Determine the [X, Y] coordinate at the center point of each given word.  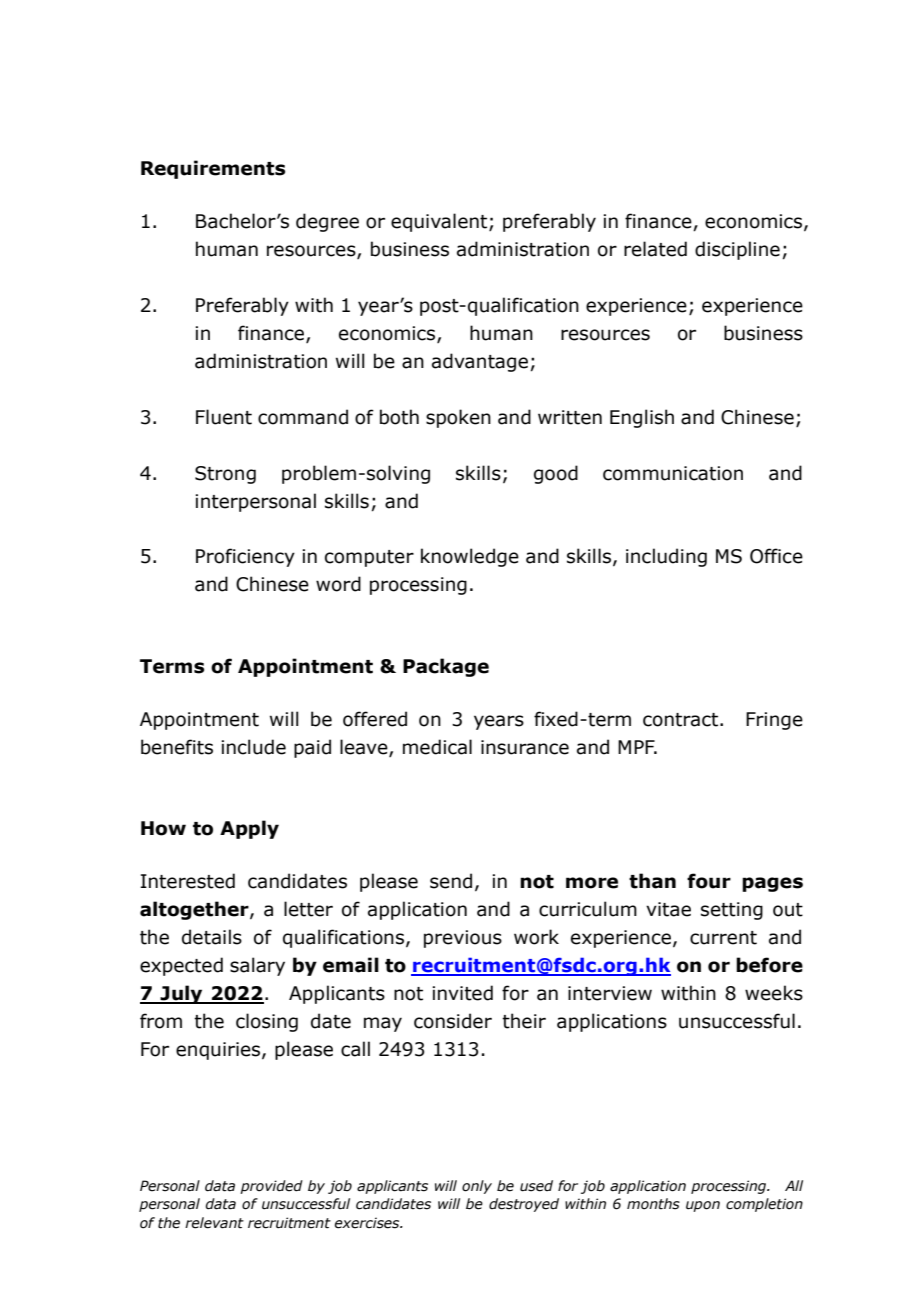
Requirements [213, 169]
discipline [737, 250]
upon [703, 1206]
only [477, 1187]
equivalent [440, 222]
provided [271, 1187]
